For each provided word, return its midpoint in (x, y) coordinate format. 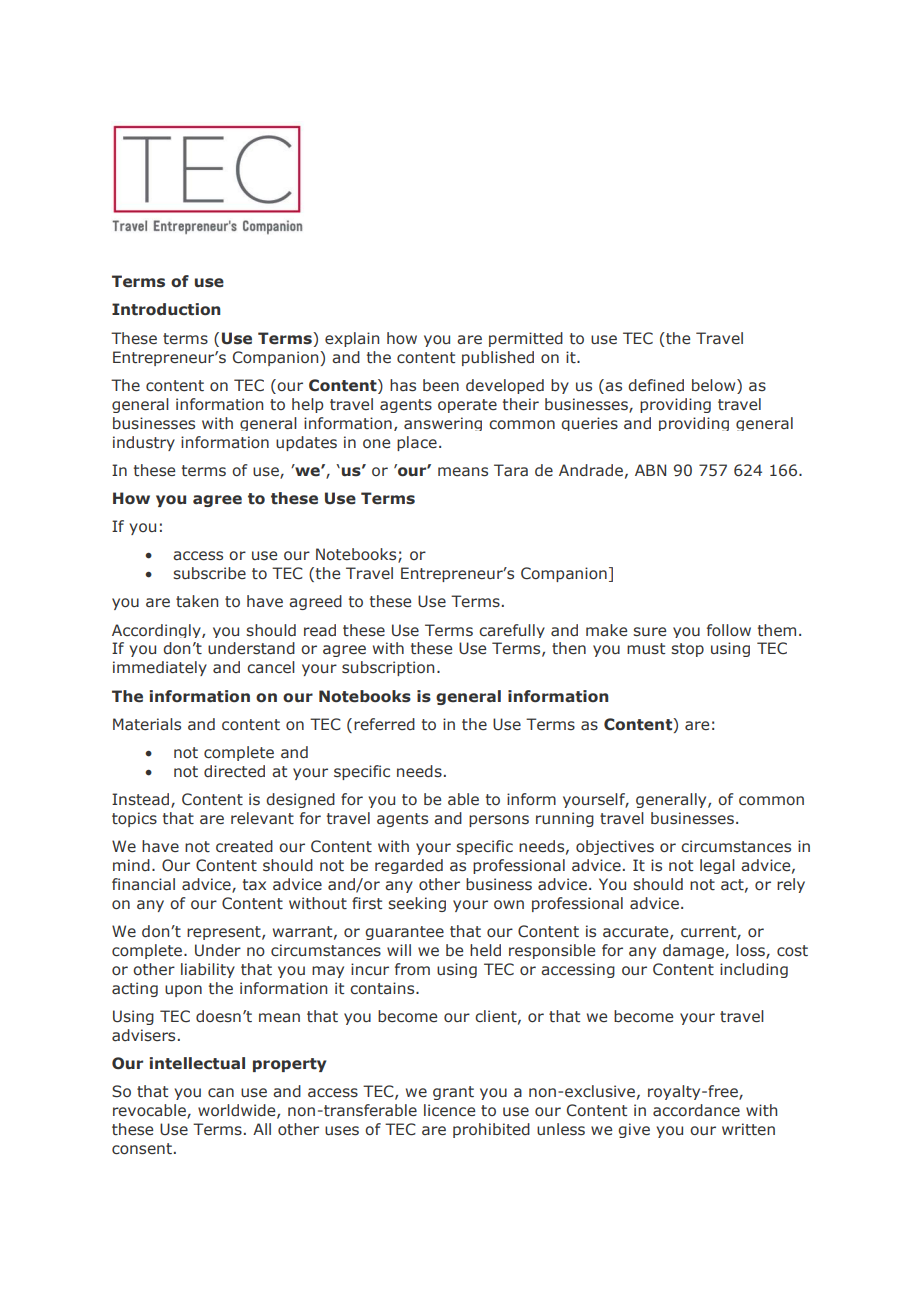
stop (687, 650)
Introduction (166, 309)
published (498, 358)
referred (384, 724)
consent (142, 1149)
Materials (147, 724)
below (715, 386)
